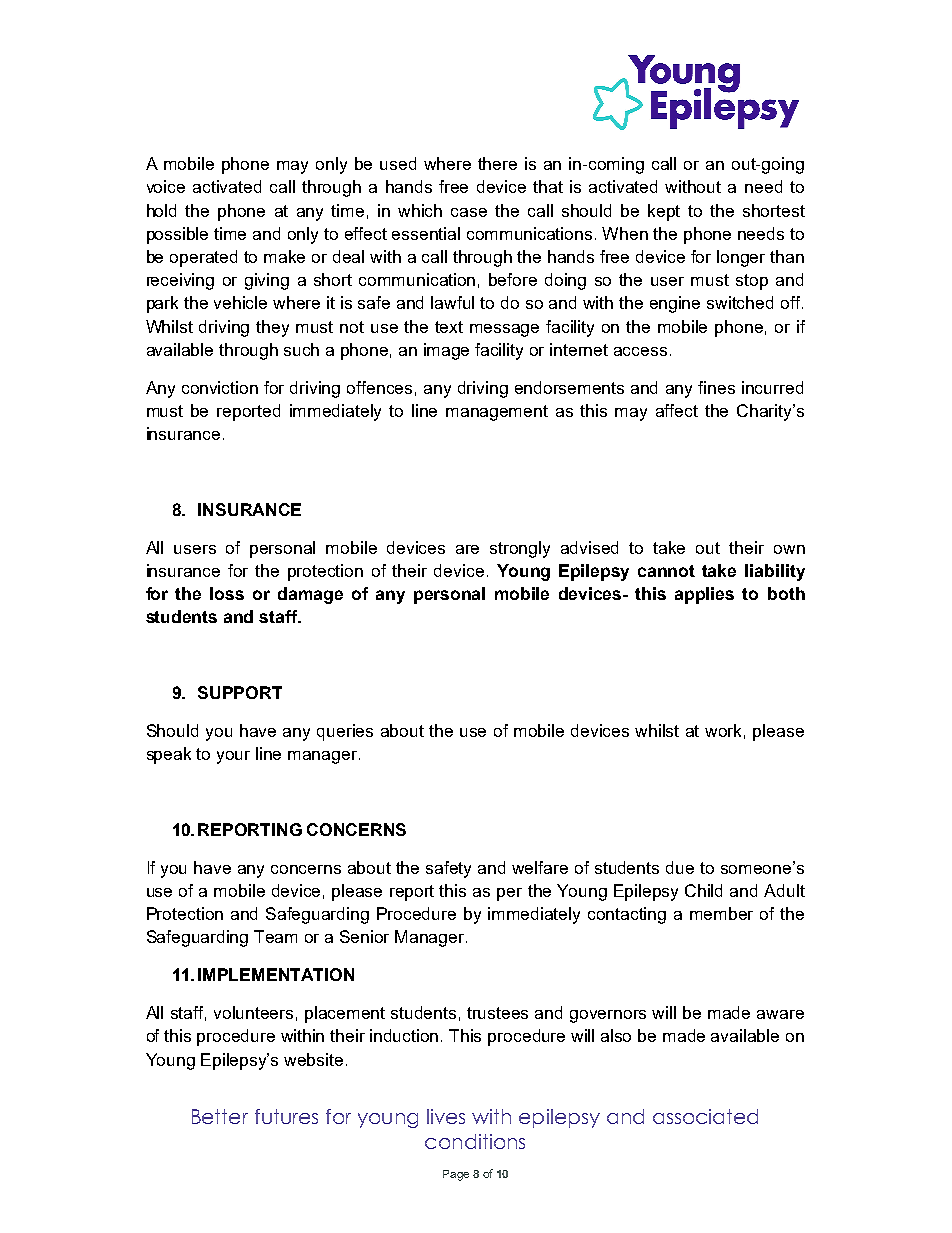 The height and width of the page is (1233, 952). What do you see at coordinates (166, 186) in the page?
I see `voice` at bounding box center [166, 186].
